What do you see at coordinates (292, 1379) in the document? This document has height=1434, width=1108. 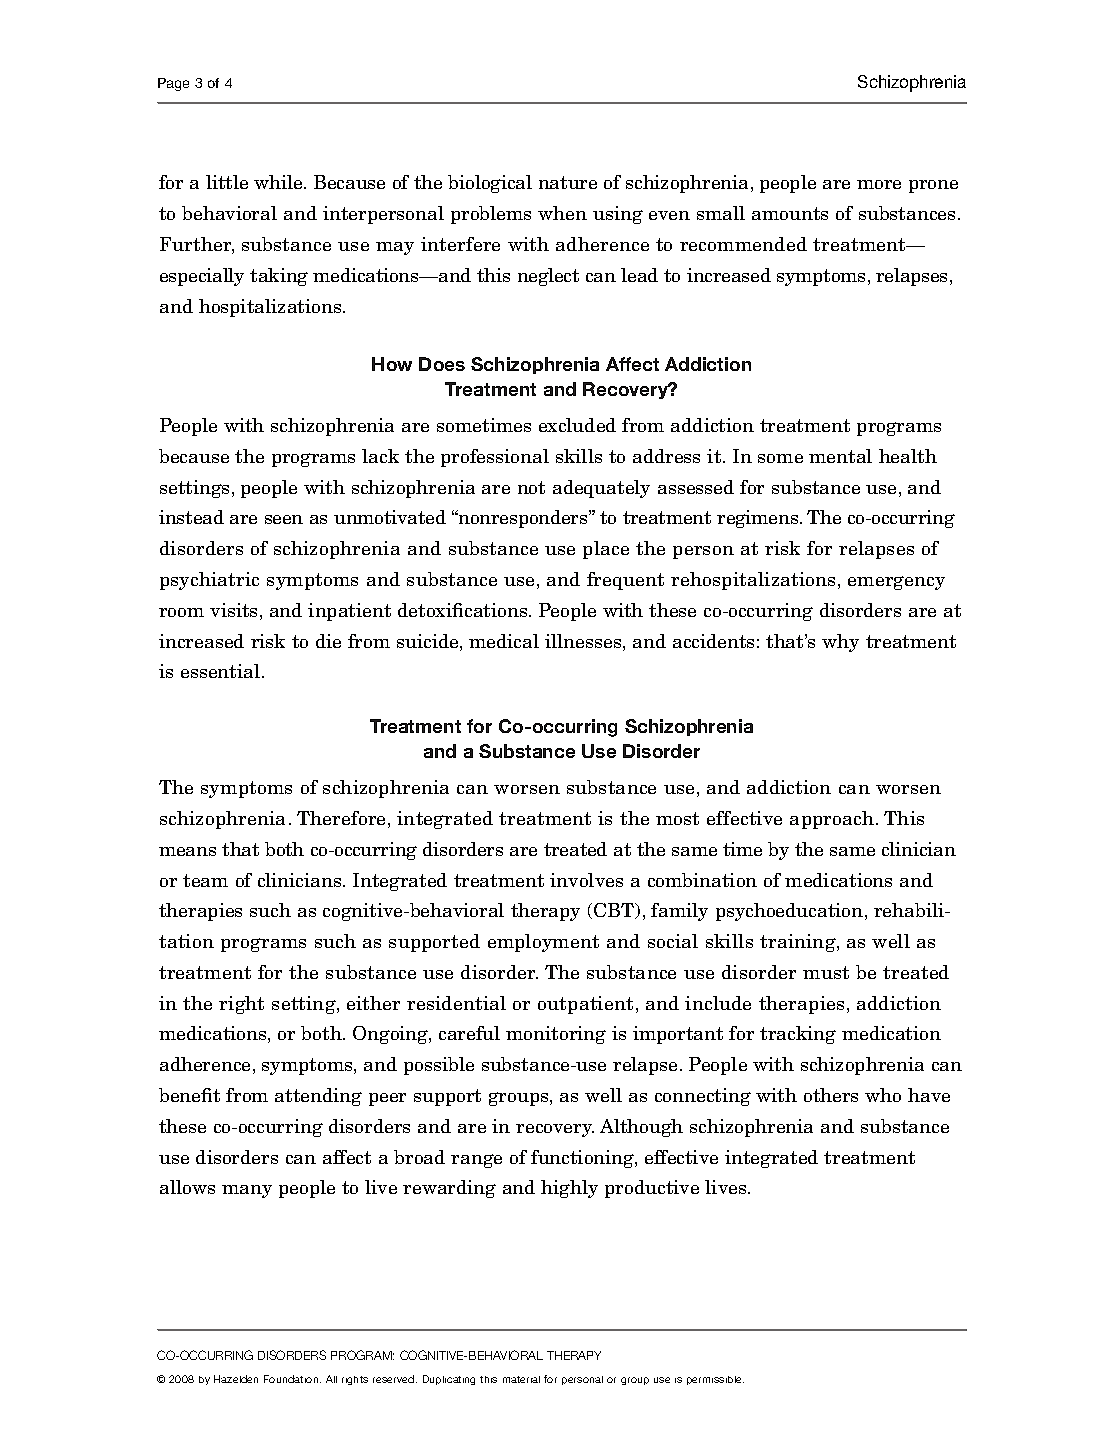 I see `Foundation` at bounding box center [292, 1379].
